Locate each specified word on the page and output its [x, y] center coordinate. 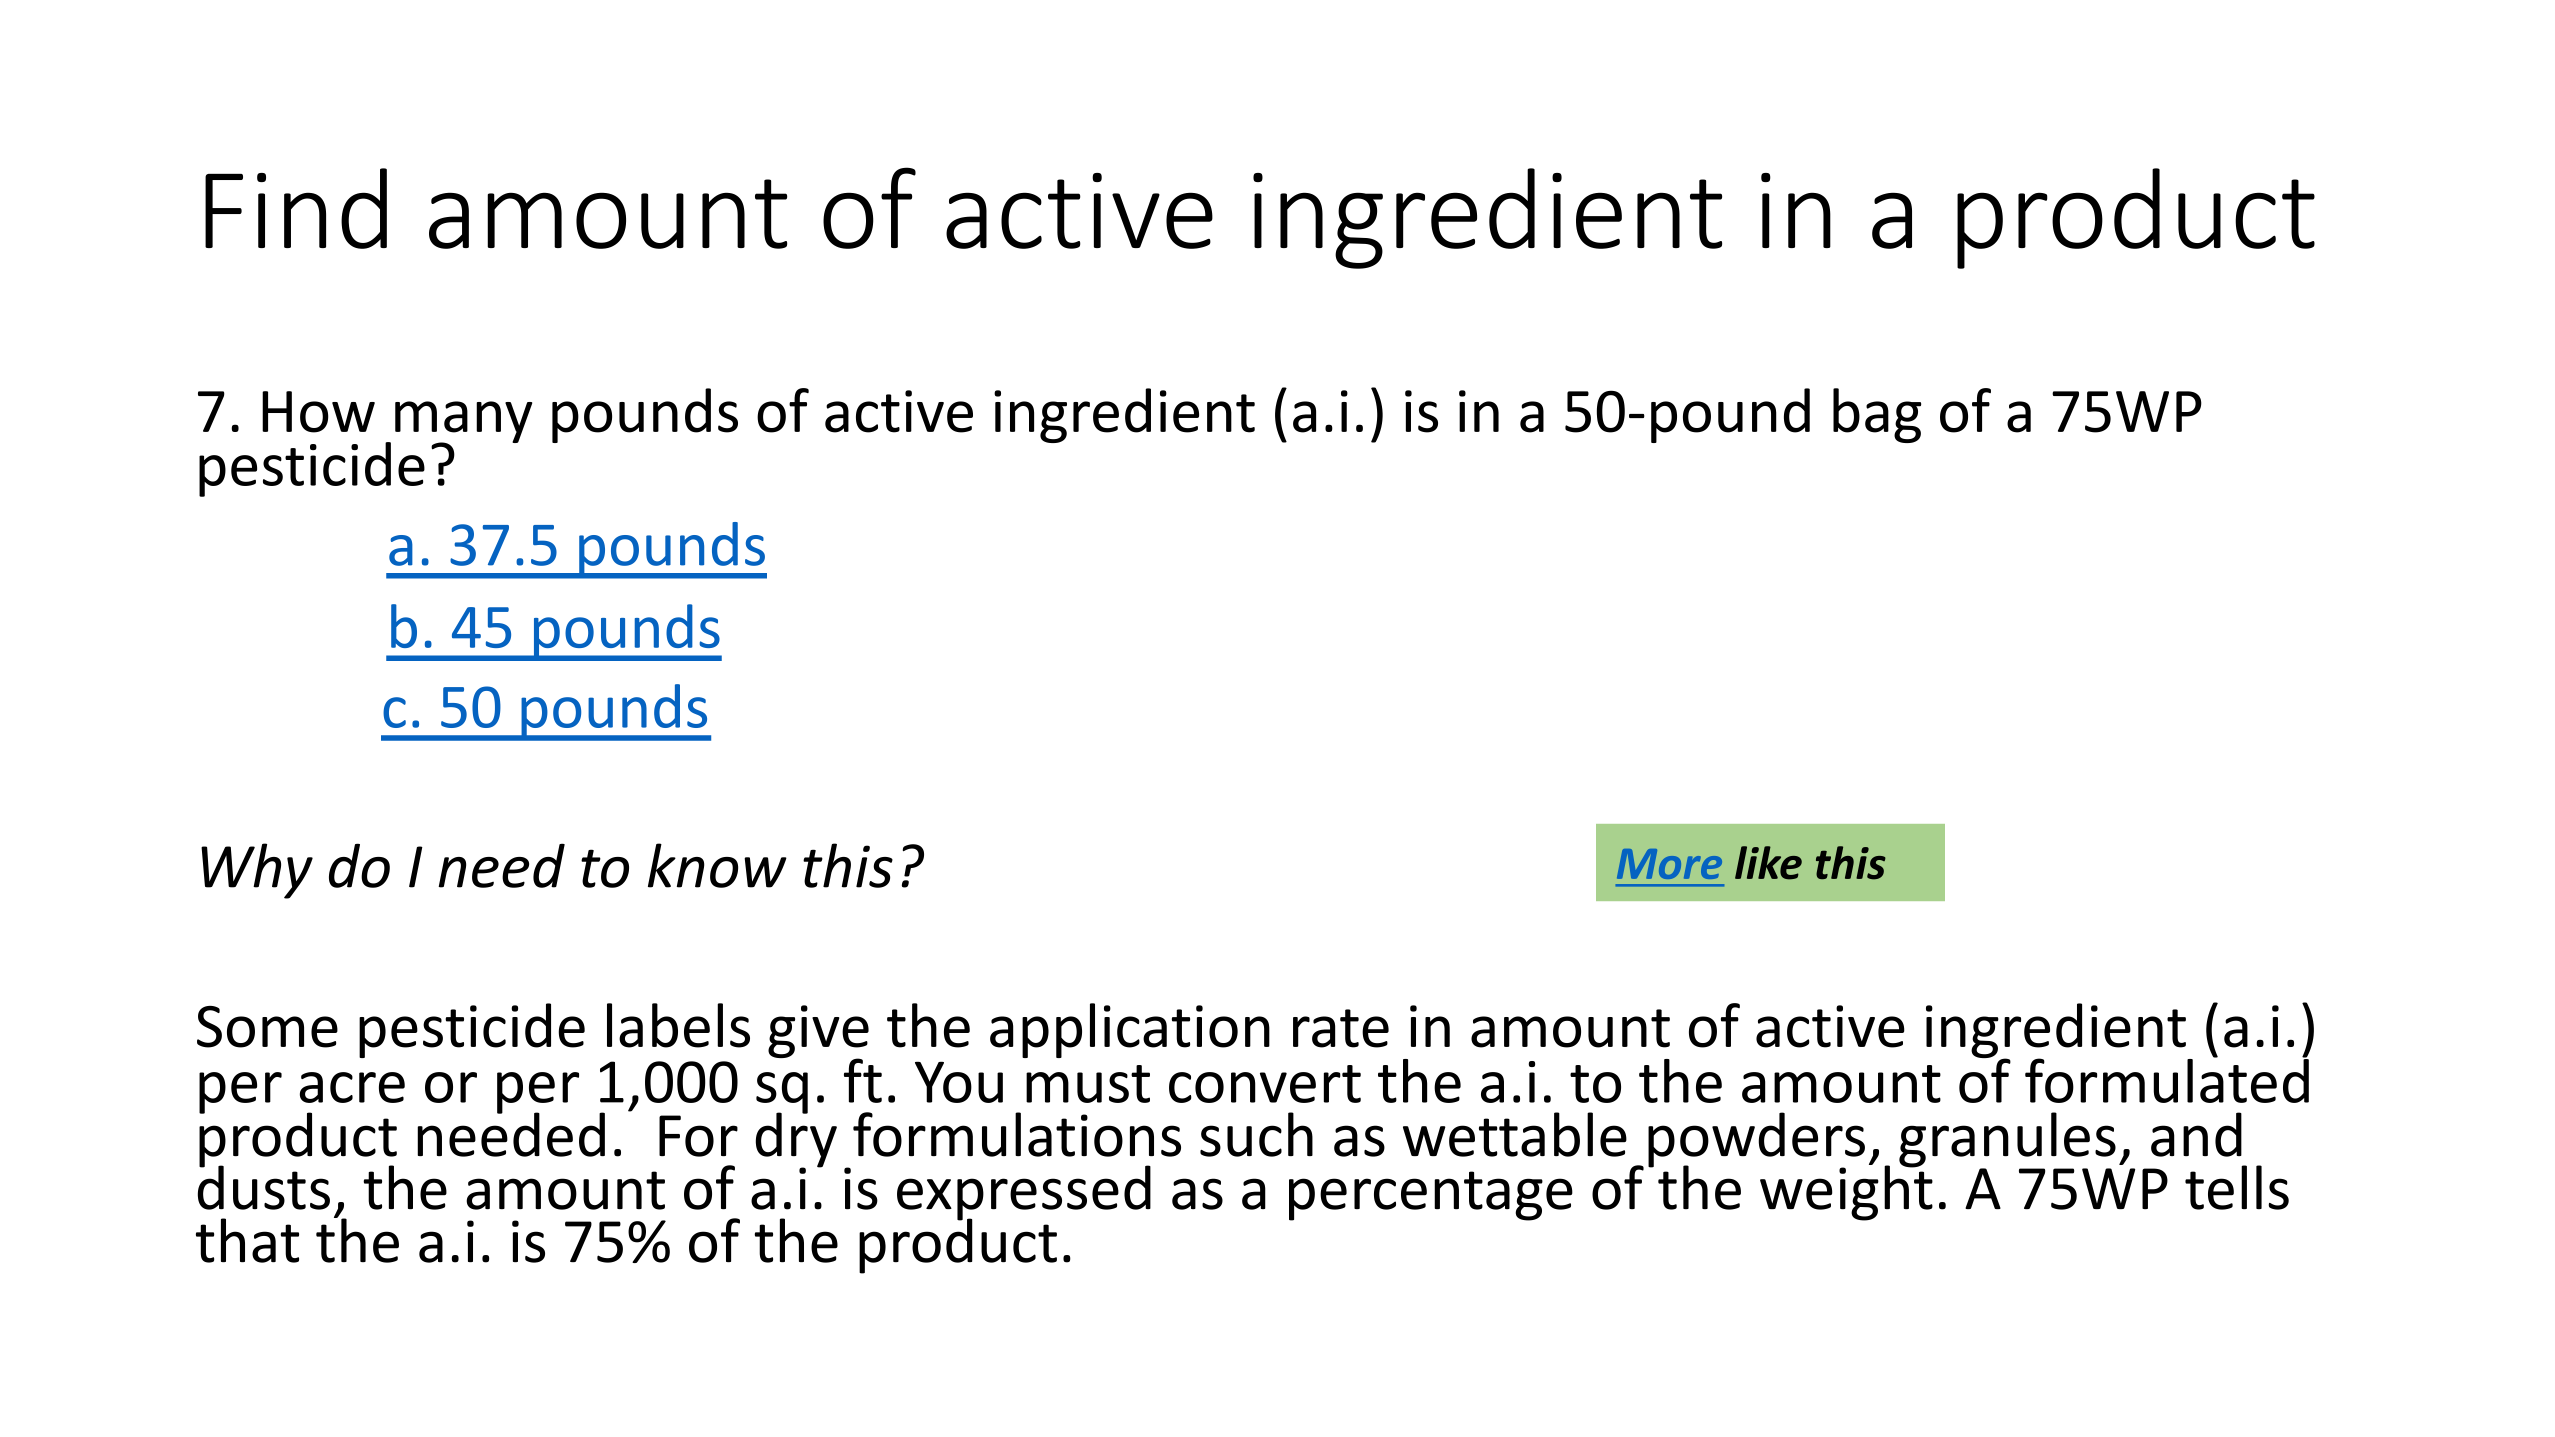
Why [257, 871]
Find [296, 208]
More [1669, 864]
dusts [264, 1186]
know [717, 865]
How [318, 412]
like [1768, 863]
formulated [2167, 1079]
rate [1341, 1028]
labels [678, 1025]
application [1130, 1030]
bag [1877, 415]
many [463, 423]
